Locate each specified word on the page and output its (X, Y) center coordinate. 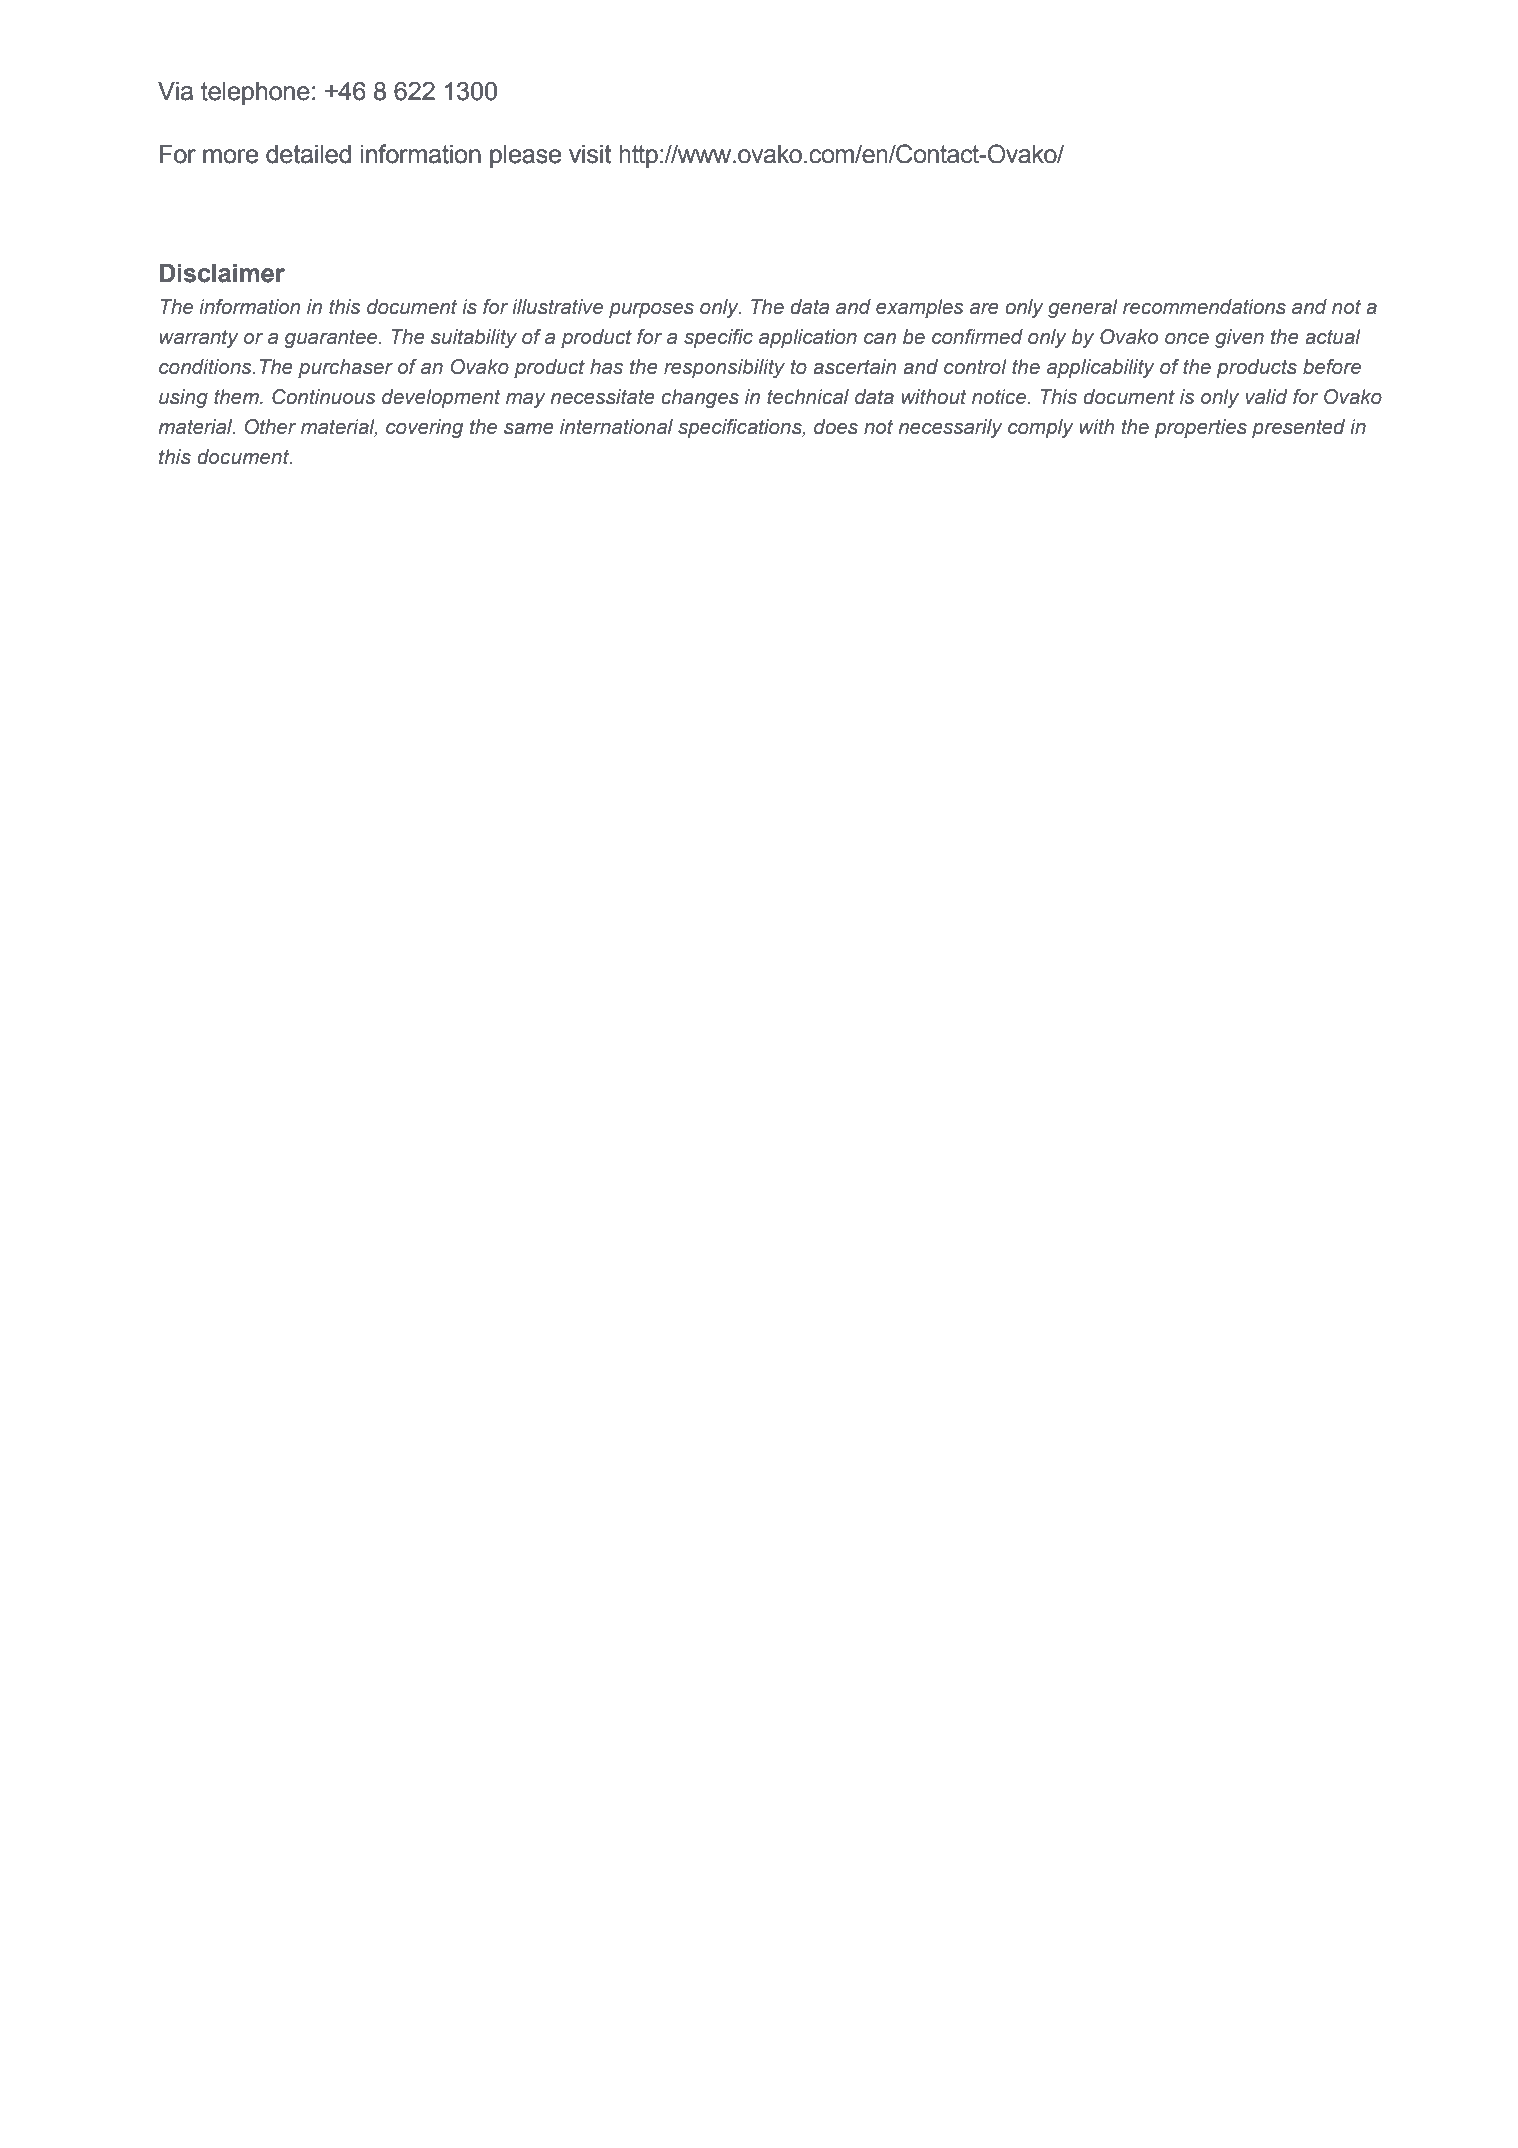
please (525, 156)
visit (590, 154)
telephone (255, 93)
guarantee (332, 338)
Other (270, 427)
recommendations (1204, 307)
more (230, 156)
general (1083, 308)
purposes (651, 310)
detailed (308, 154)
